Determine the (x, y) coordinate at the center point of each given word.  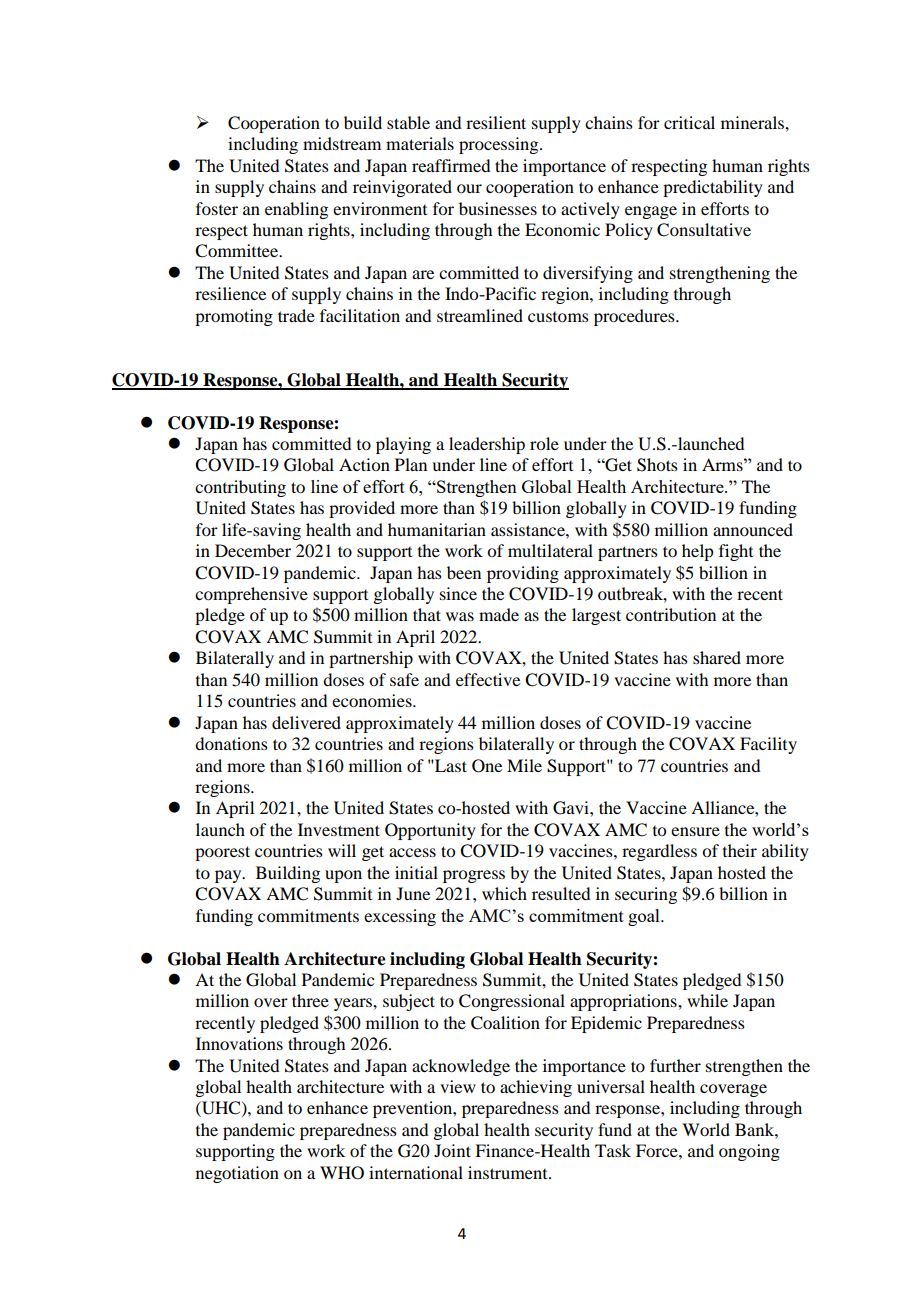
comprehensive (251, 595)
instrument (509, 1172)
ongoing (749, 1152)
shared (717, 657)
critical (689, 122)
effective (488, 679)
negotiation (237, 1174)
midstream (342, 143)
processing (500, 145)
